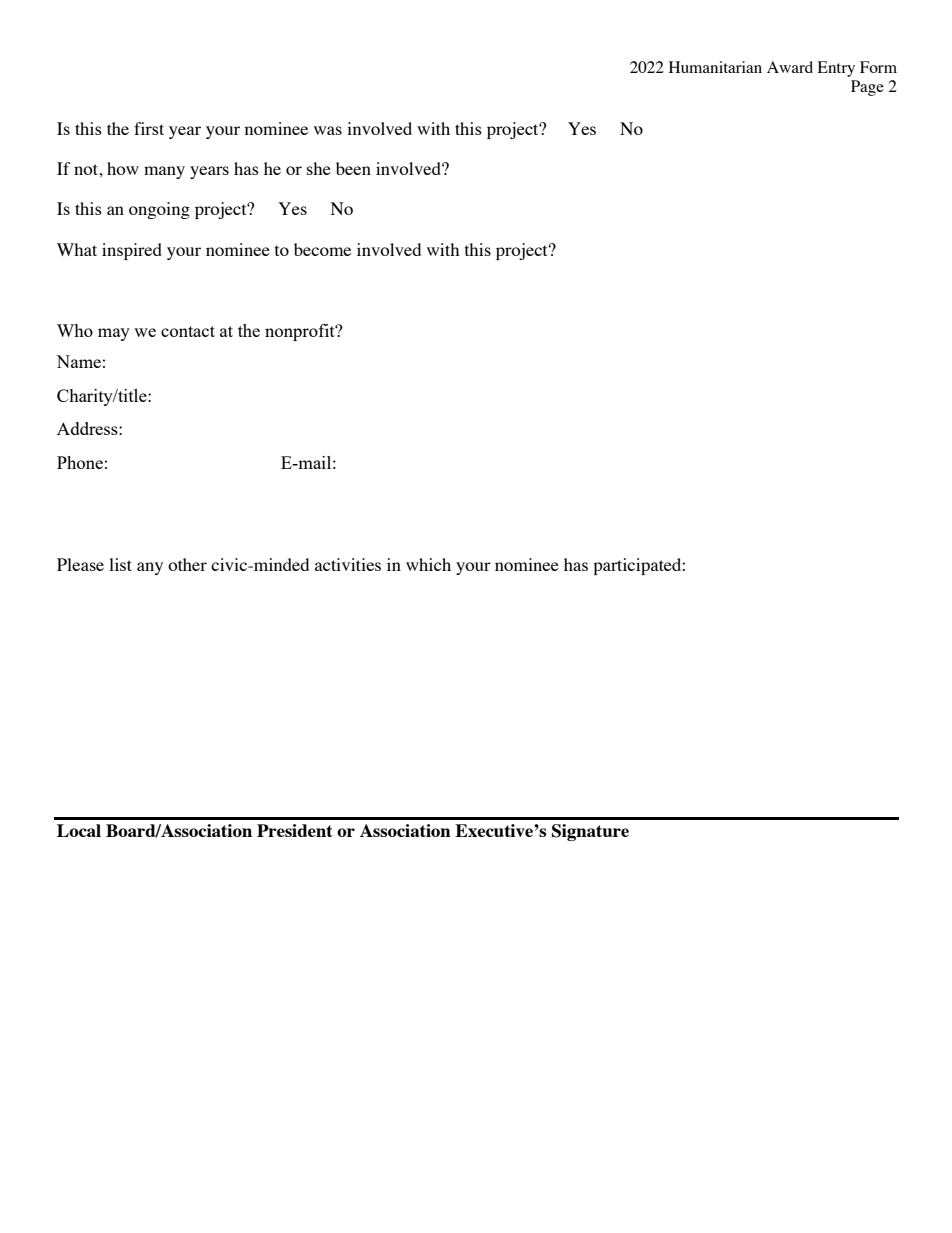 The width and height of the screenshot is (952, 1233). I want to click on Signature, so click(590, 832).
